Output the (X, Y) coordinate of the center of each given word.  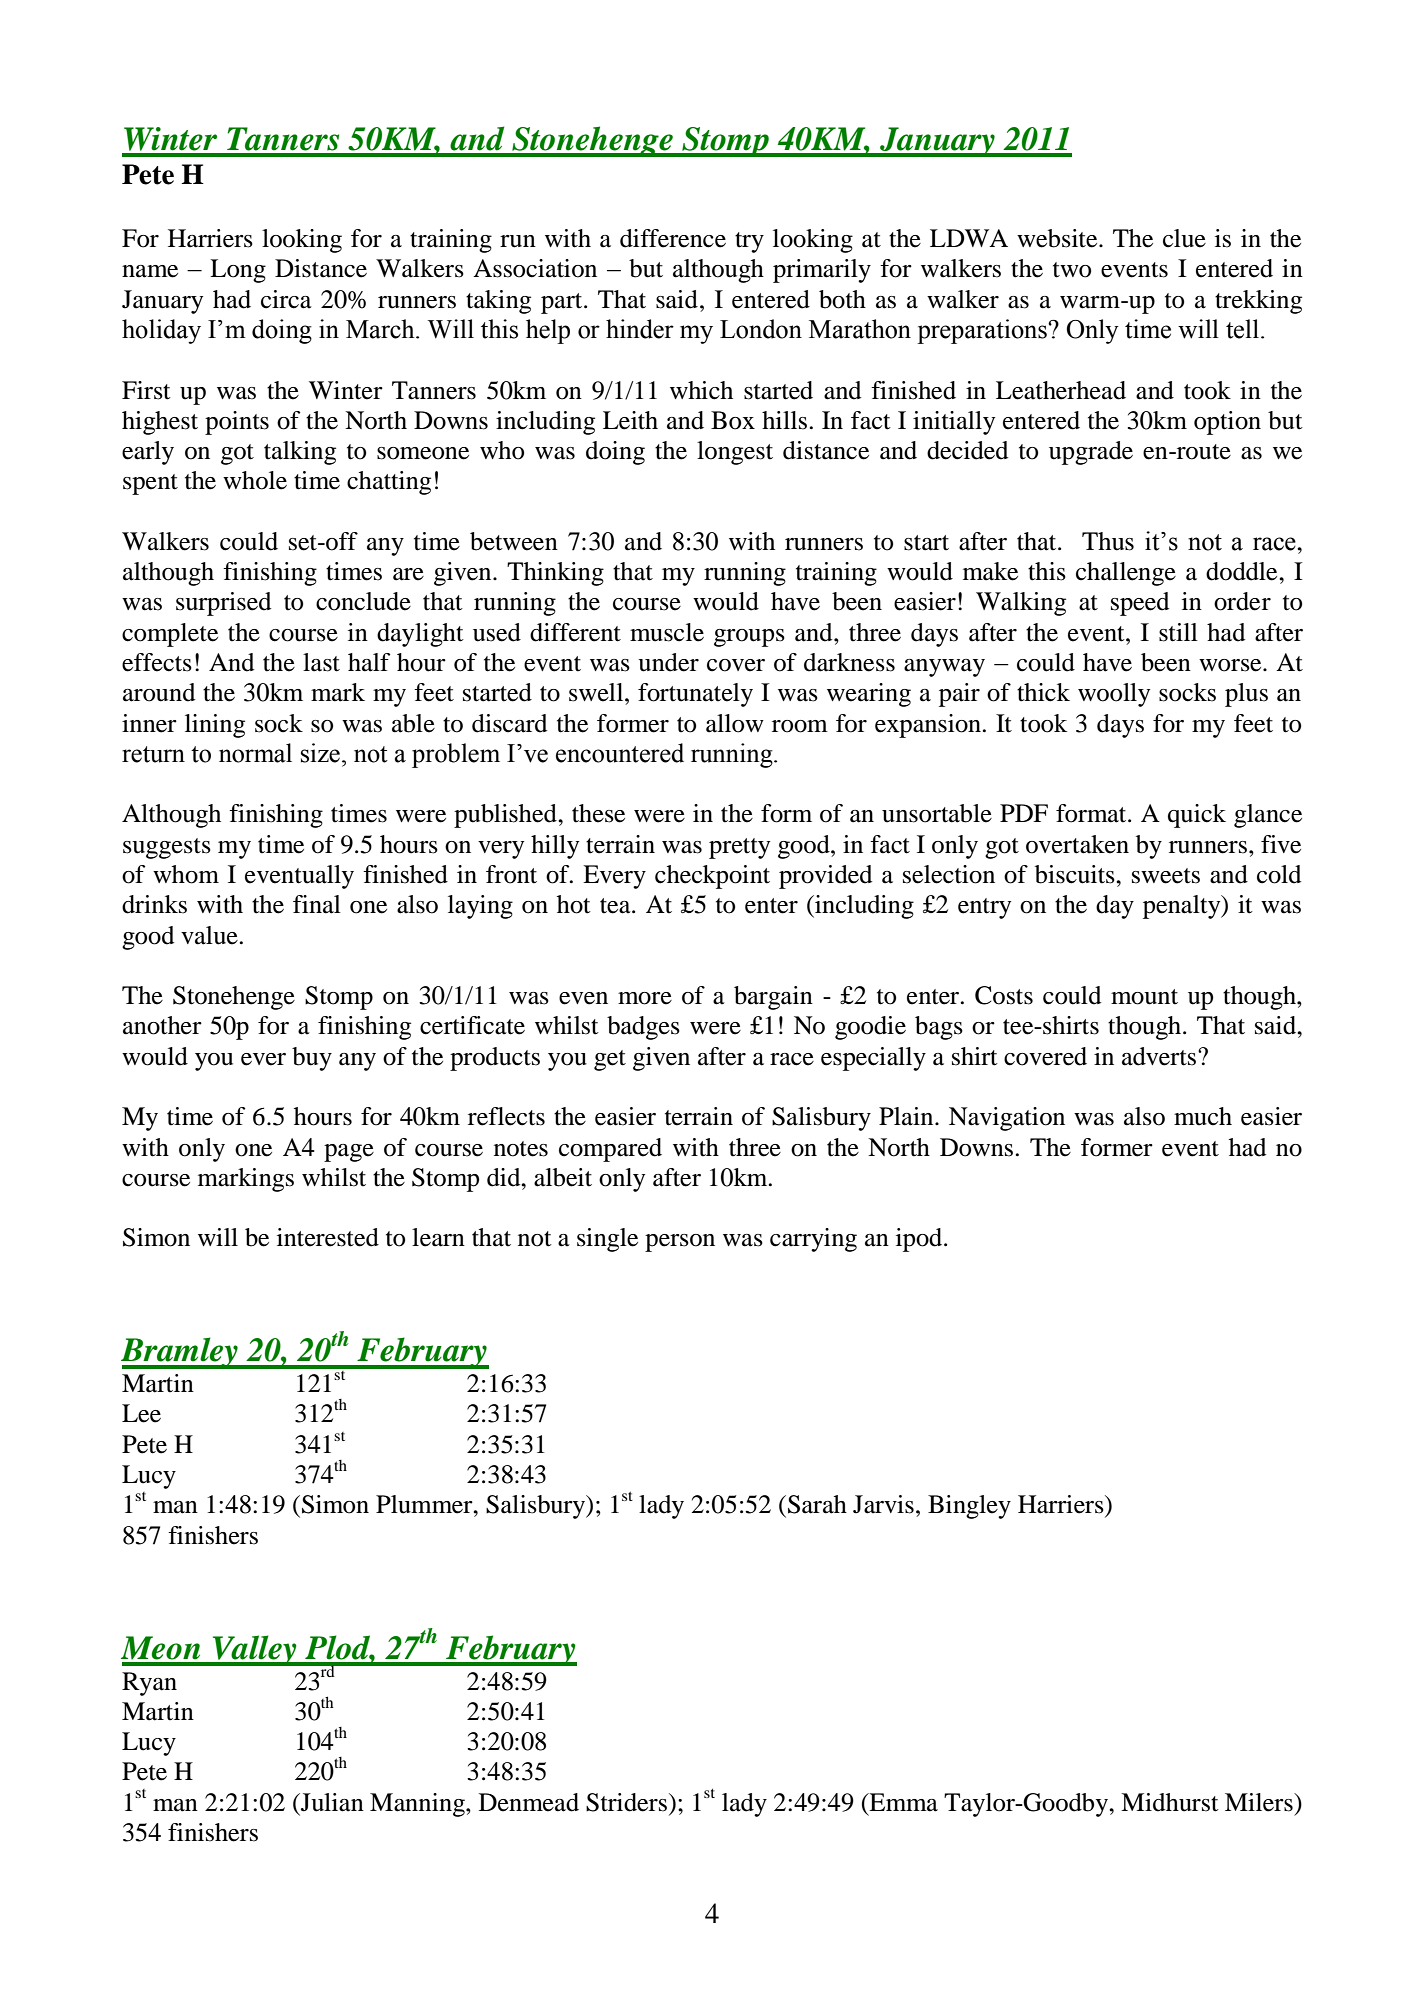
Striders (626, 1802)
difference (673, 238)
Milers (1260, 1802)
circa (286, 299)
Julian (331, 1802)
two (1072, 270)
